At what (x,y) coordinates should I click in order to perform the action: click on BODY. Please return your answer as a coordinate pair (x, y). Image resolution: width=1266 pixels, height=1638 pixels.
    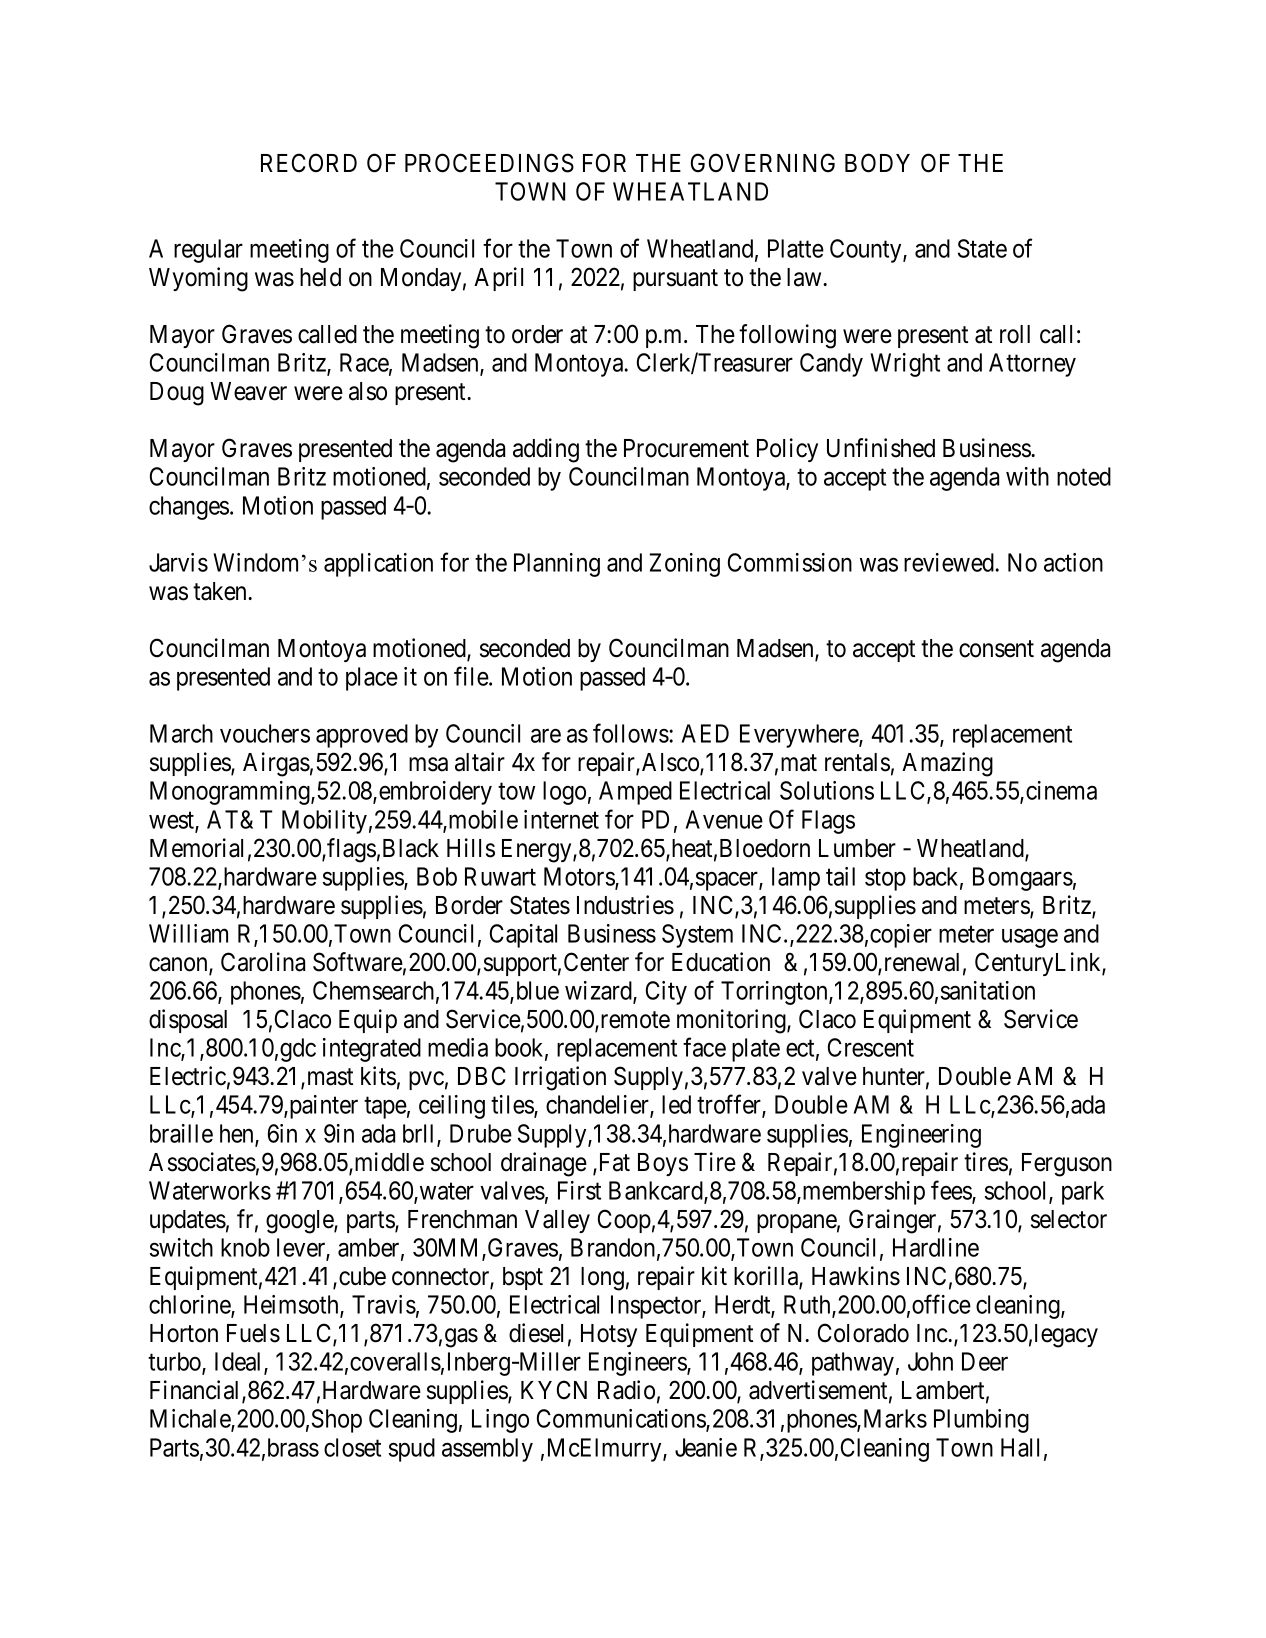
    Looking at the image, I should click on (877, 163).
